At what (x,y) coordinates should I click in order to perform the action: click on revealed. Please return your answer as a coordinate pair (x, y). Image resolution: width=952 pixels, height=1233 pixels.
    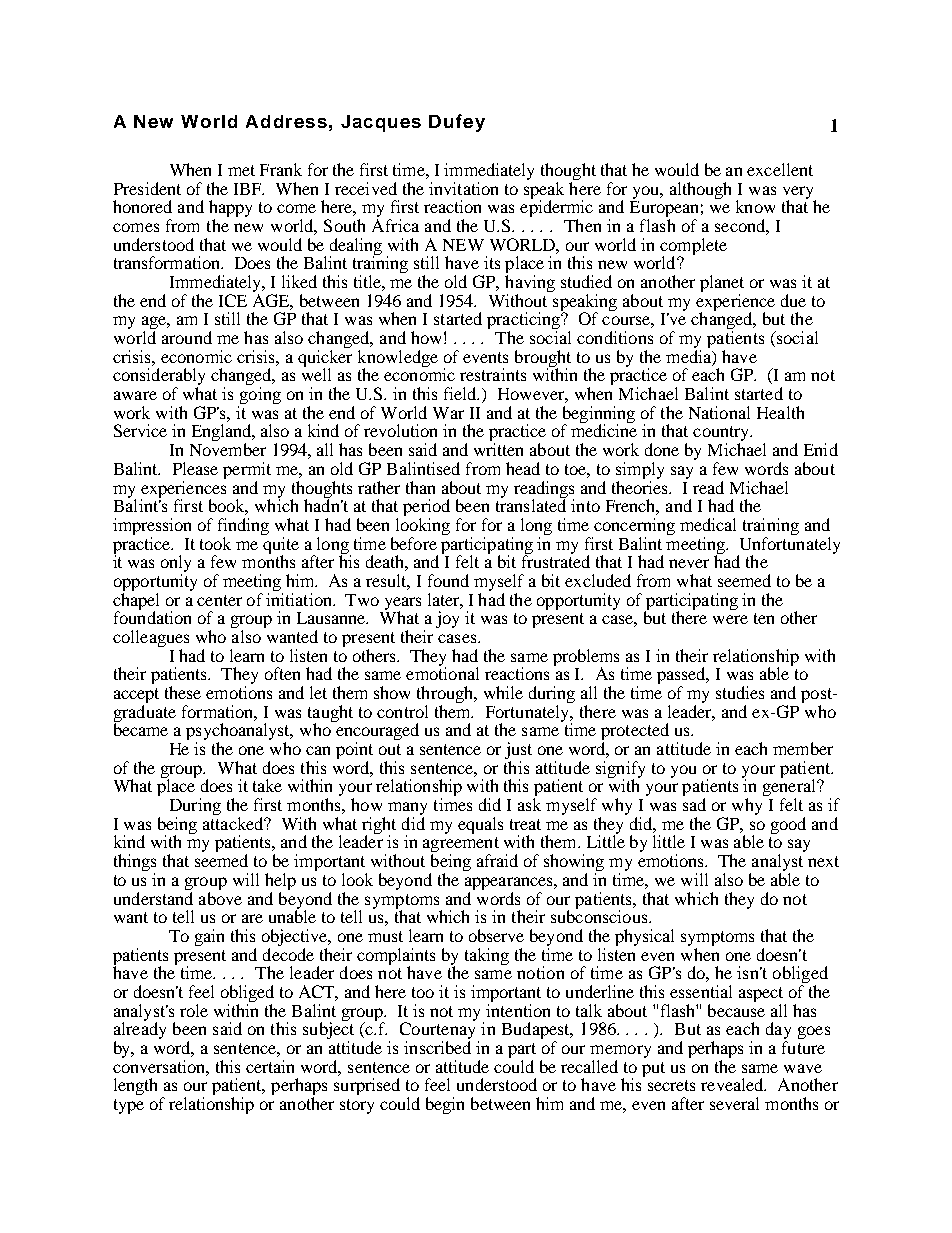
    Looking at the image, I should click on (733, 1084).
